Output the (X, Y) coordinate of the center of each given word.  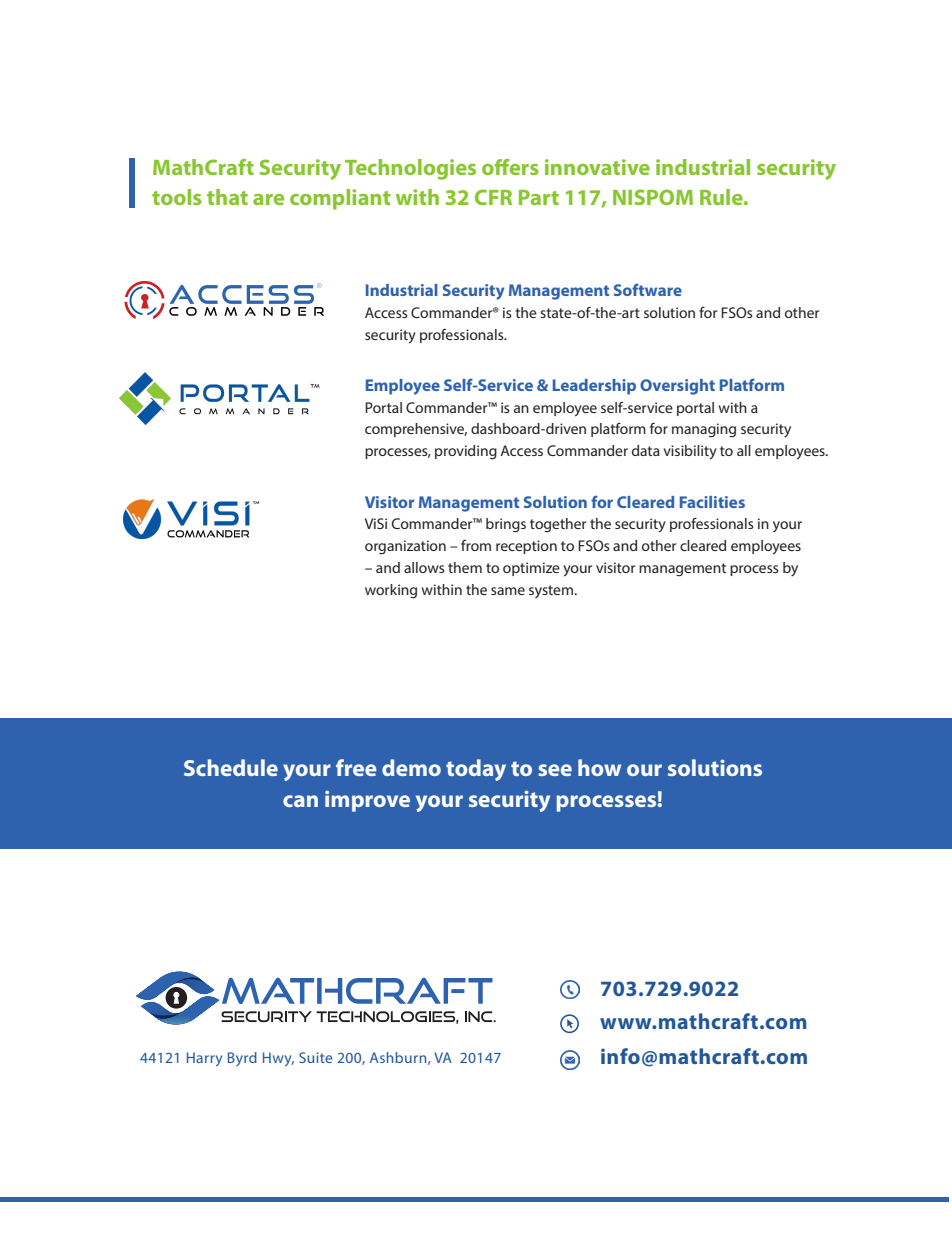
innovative (597, 167)
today (476, 770)
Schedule (231, 767)
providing (466, 452)
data (646, 450)
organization (405, 547)
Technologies (410, 169)
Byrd (242, 1059)
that (227, 197)
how (599, 767)
